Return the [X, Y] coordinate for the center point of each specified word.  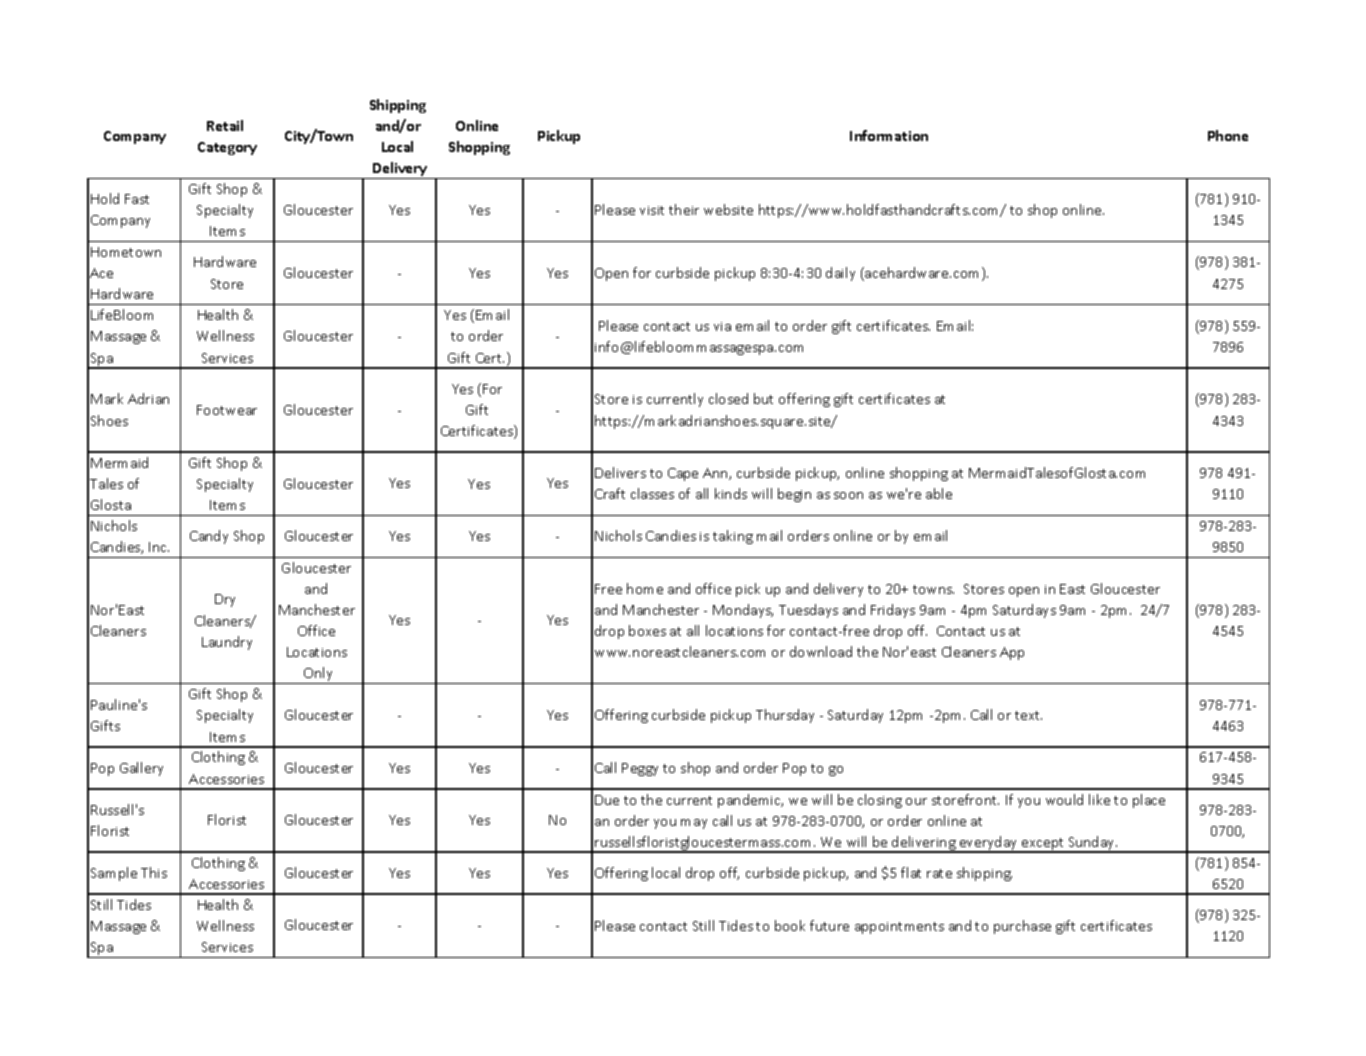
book [790, 925]
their [684, 209]
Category [227, 148]
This [154, 872]
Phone [1228, 135]
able [939, 493]
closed [728, 398]
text [1028, 715]
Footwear [227, 410]
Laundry [227, 643]
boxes [647, 630]
